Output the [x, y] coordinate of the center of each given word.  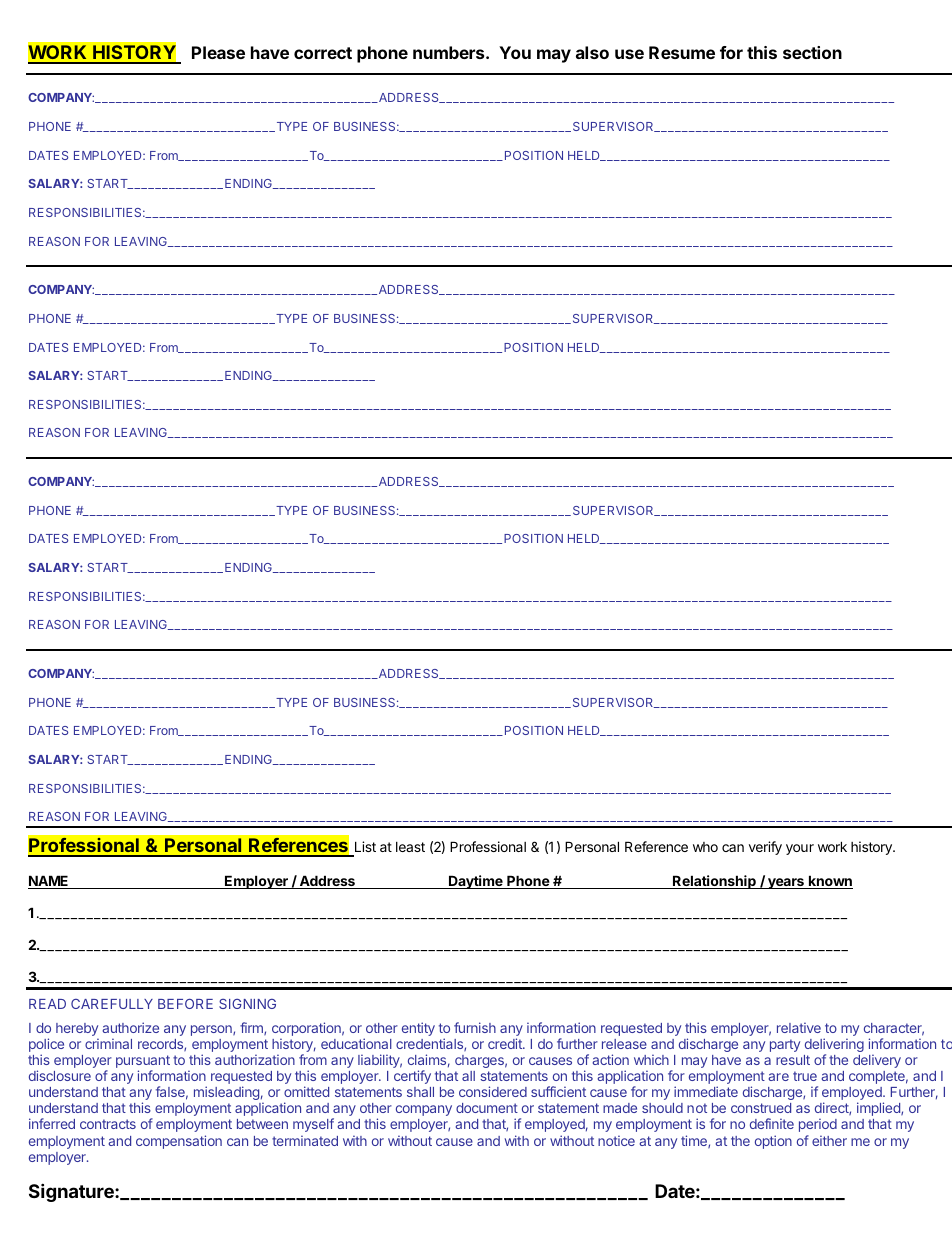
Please [218, 52]
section [812, 52]
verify [765, 848]
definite [772, 1123]
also [592, 52]
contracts [108, 1124]
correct [323, 53]
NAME [49, 882]
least [410, 847]
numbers [450, 52]
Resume [682, 52]
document [487, 1108]
